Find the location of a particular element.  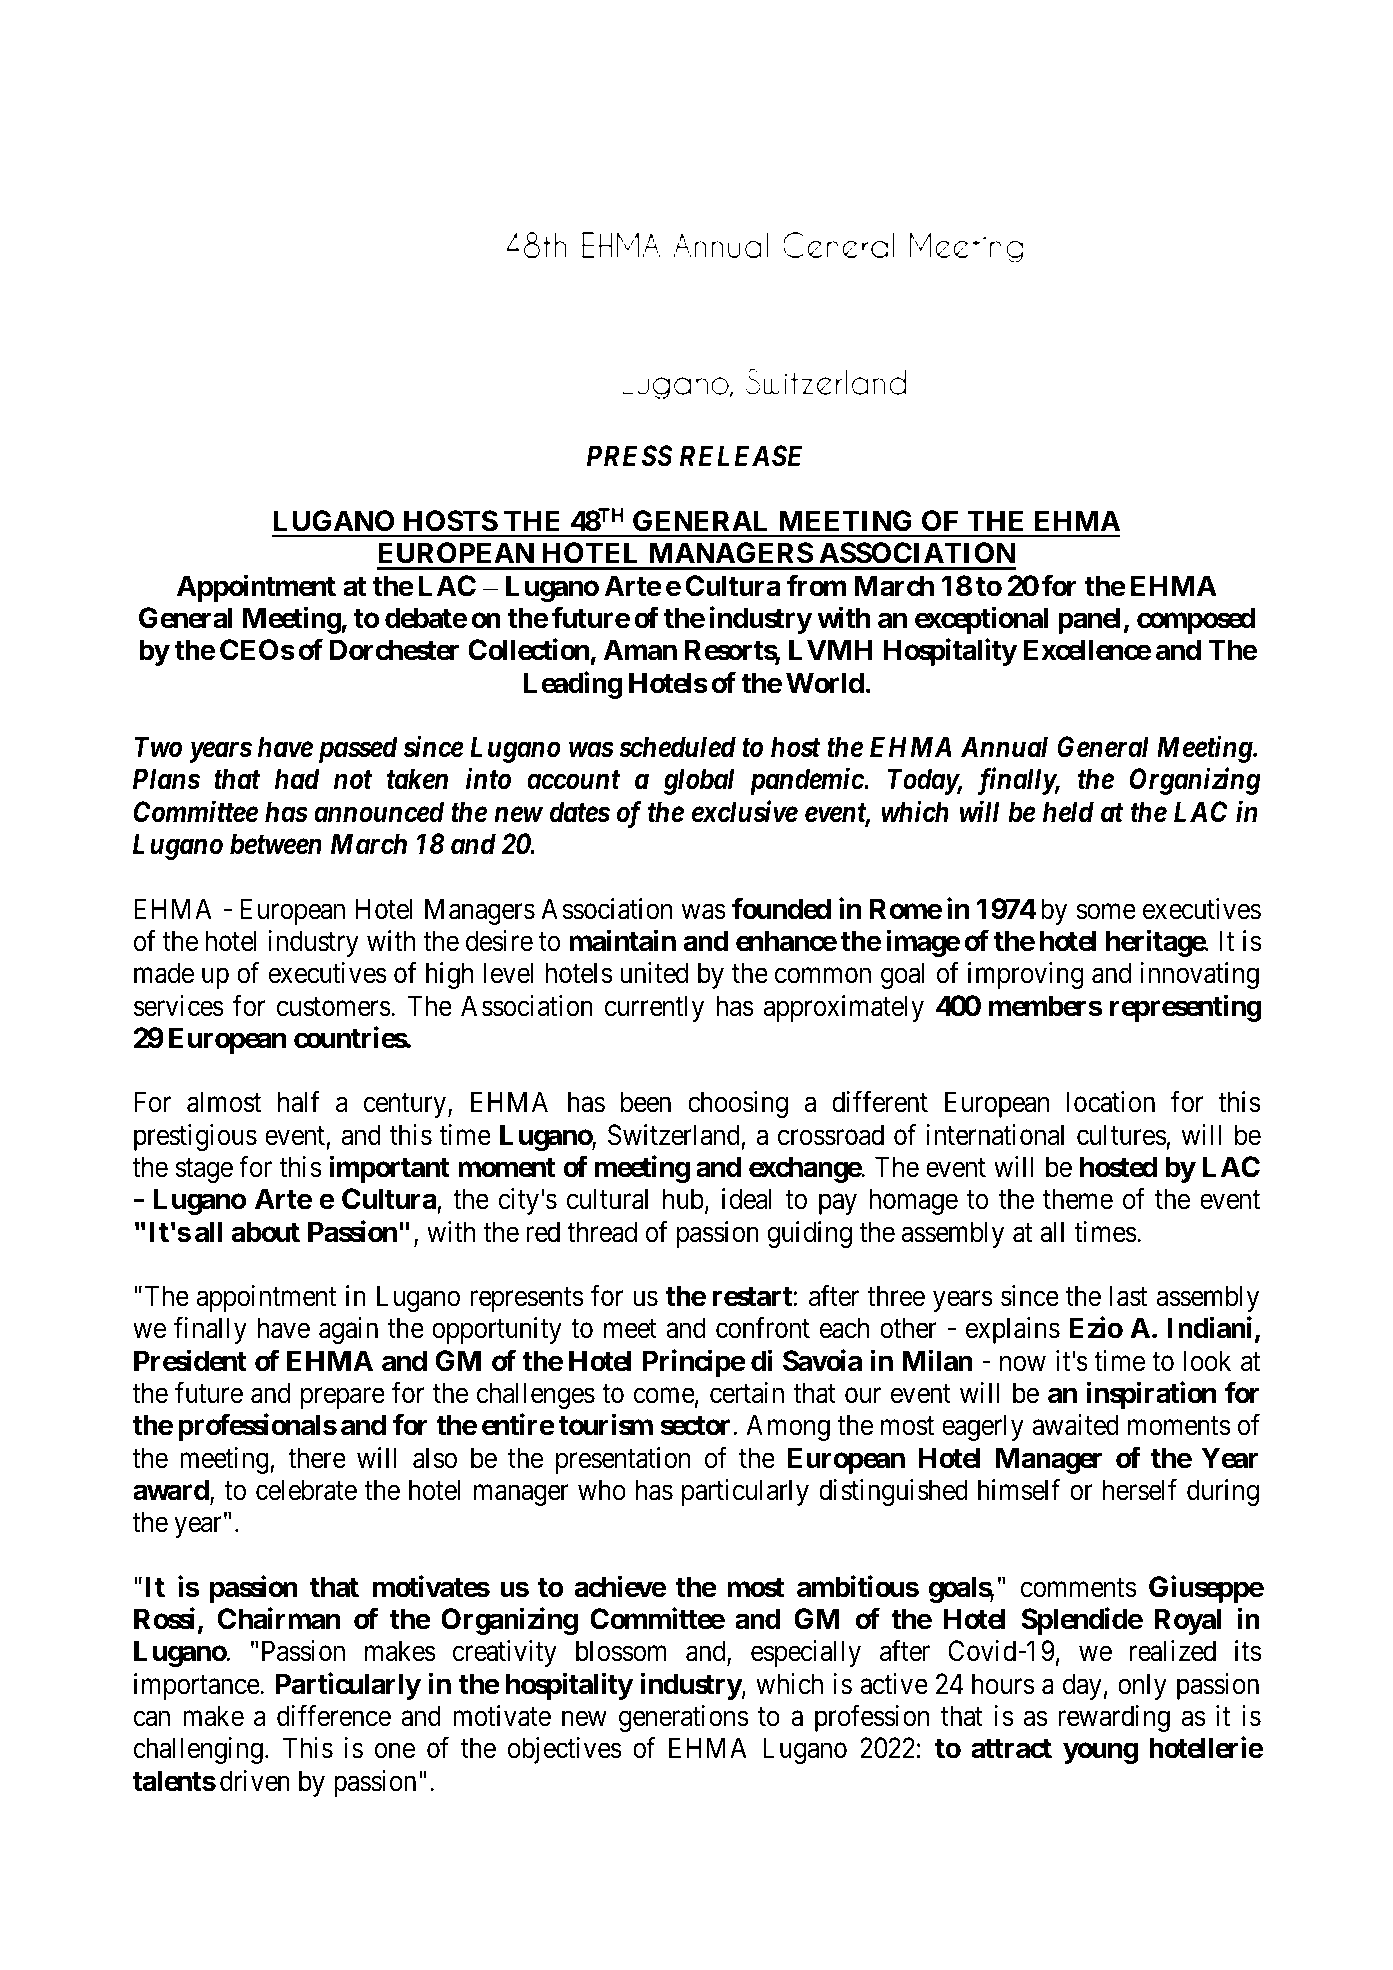

rewarding is located at coordinates (1114, 1718).
